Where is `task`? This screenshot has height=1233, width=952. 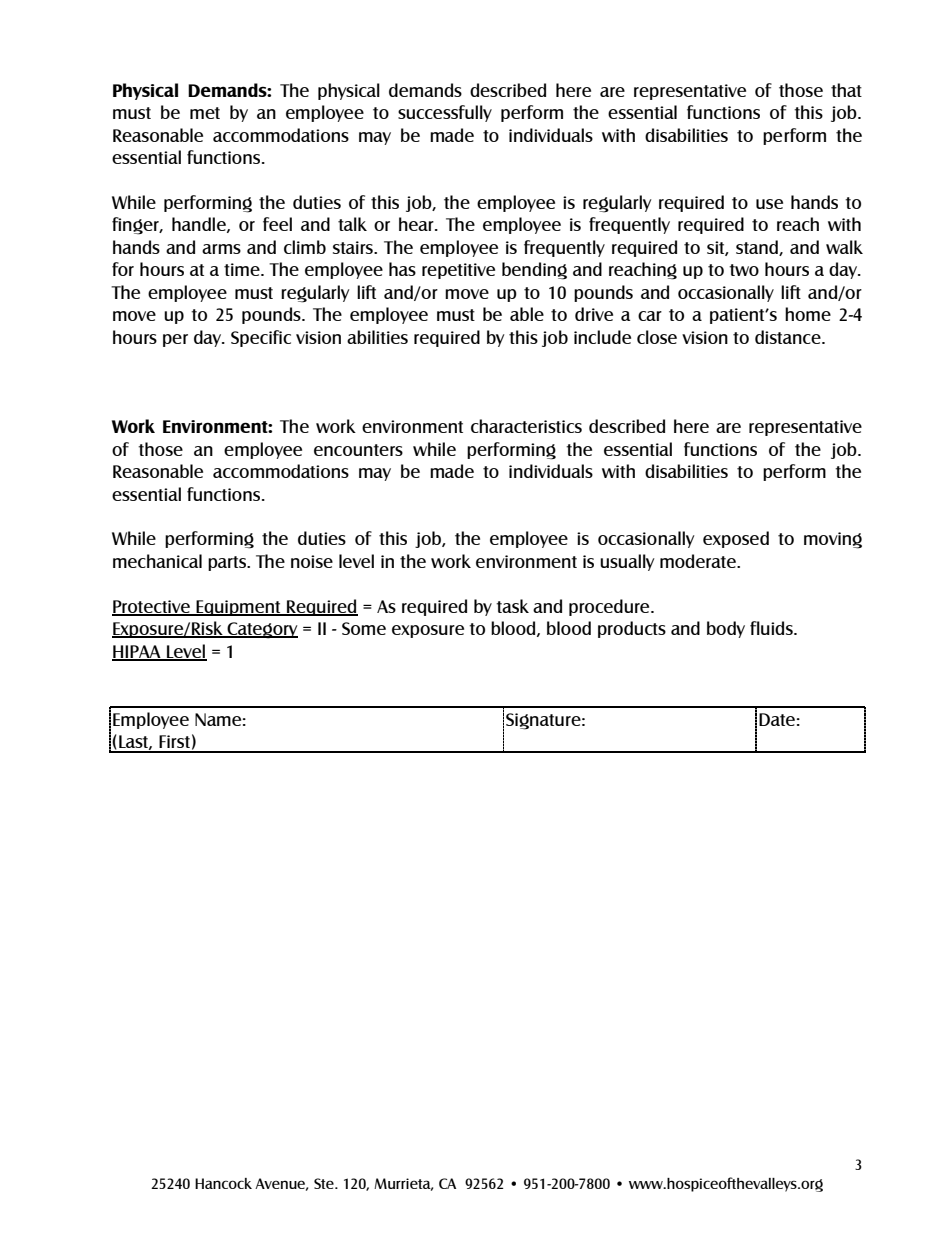
task is located at coordinates (512, 606).
